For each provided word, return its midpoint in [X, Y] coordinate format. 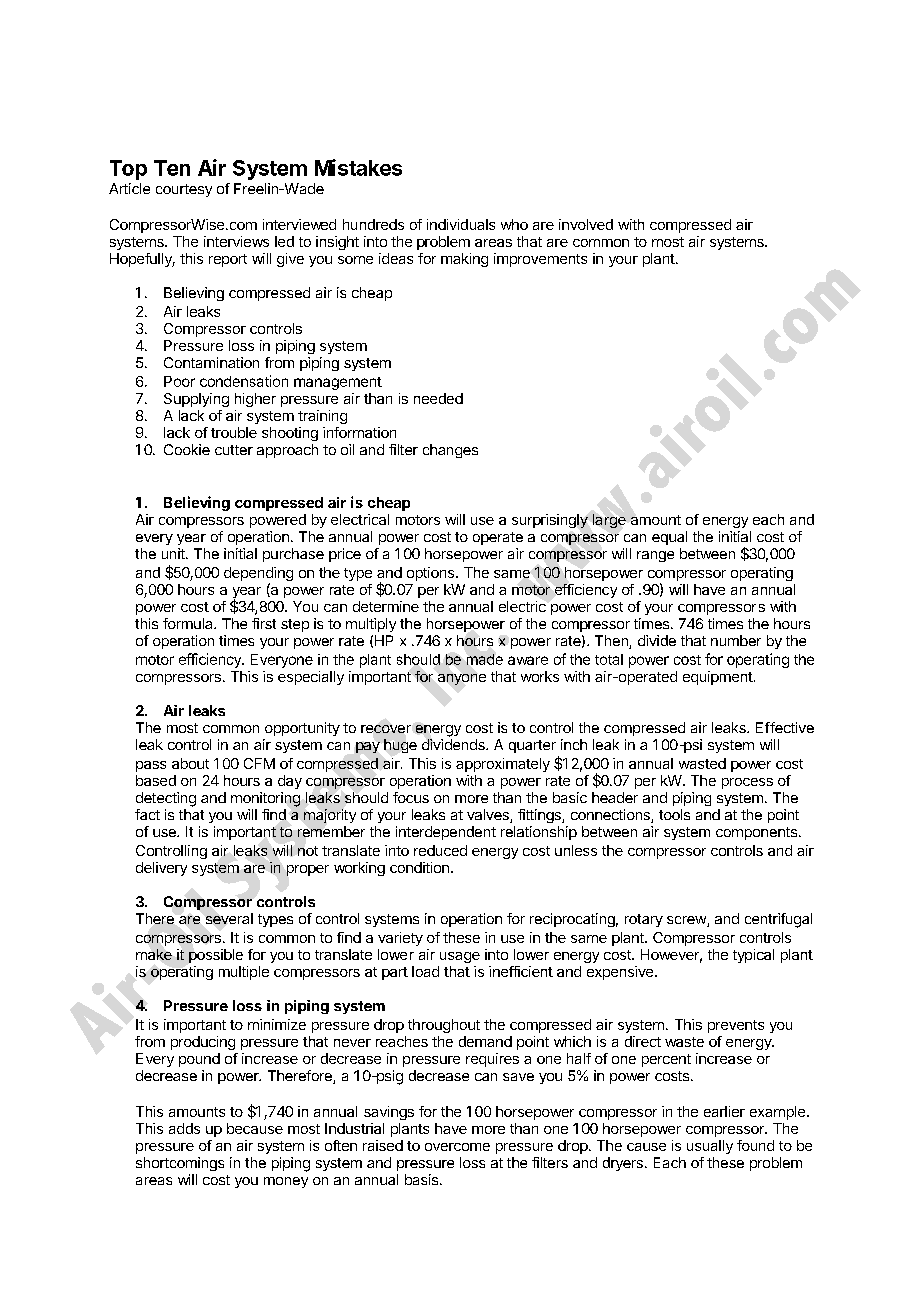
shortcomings [180, 1164]
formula [189, 623]
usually [710, 1147]
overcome [457, 1147]
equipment [718, 678]
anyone [462, 679]
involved [586, 224]
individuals [461, 224]
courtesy [184, 190]
